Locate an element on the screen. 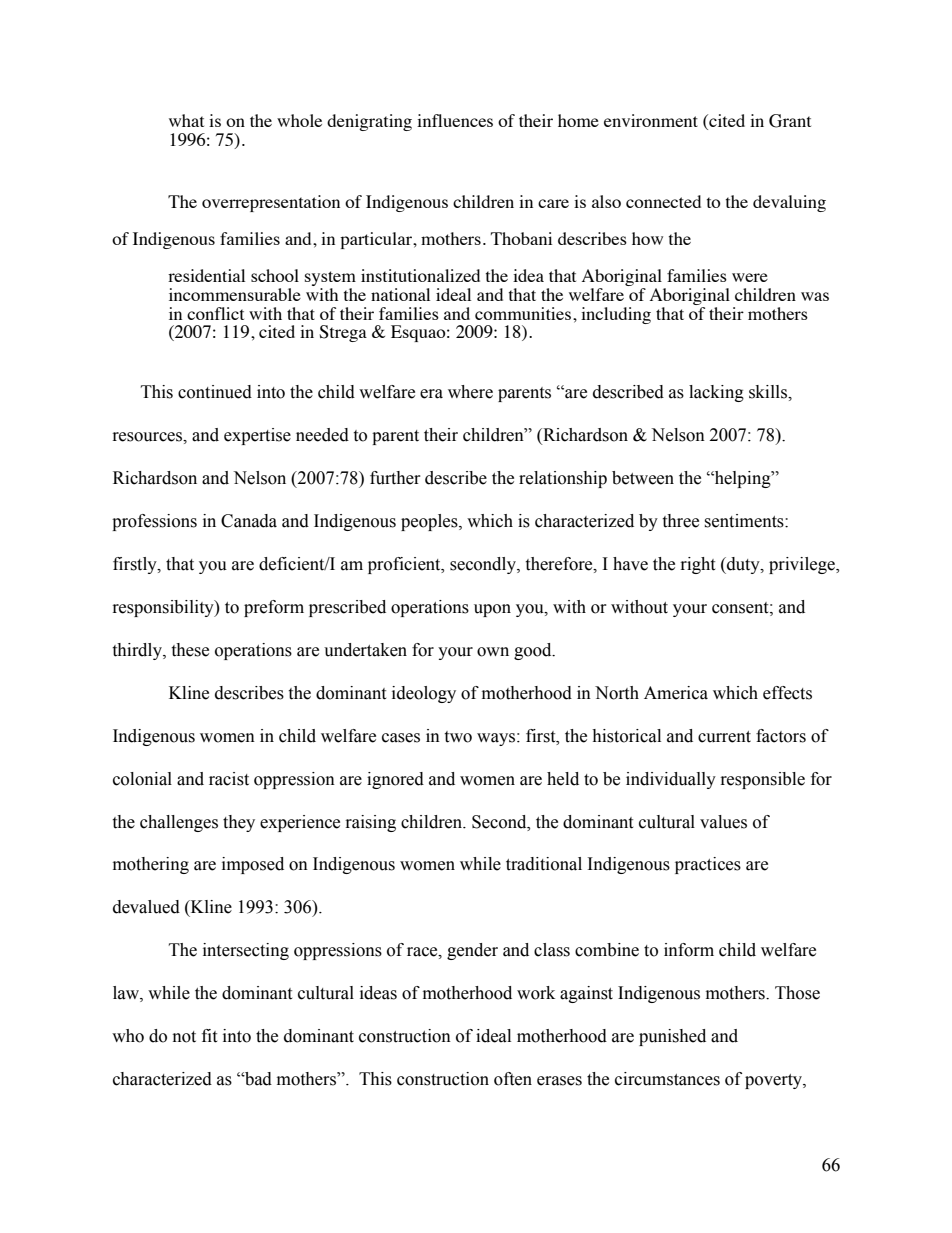  often is located at coordinates (513, 1079).
